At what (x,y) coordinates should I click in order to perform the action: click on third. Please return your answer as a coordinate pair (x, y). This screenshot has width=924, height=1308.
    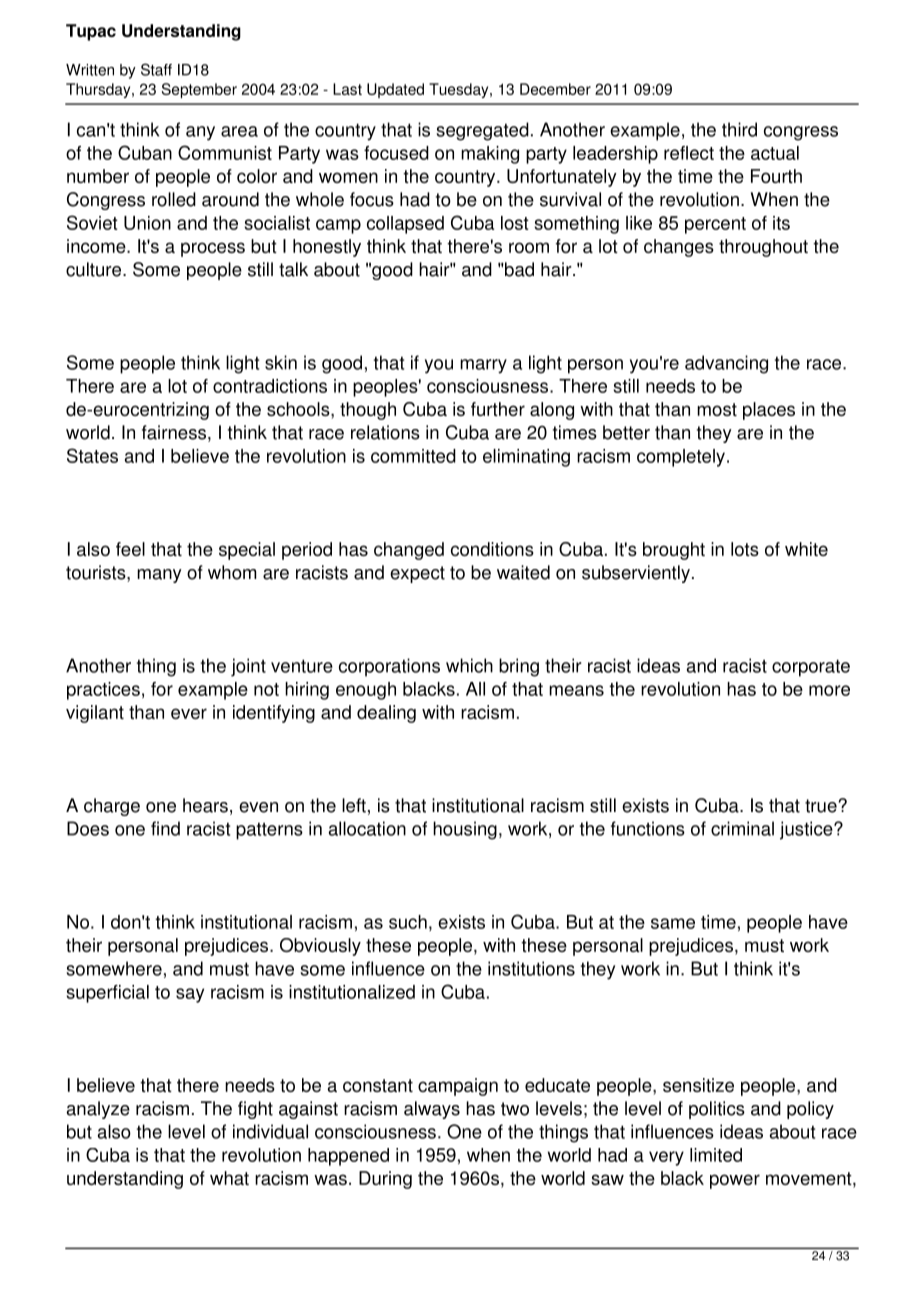
    Looking at the image, I should click on (739, 129).
